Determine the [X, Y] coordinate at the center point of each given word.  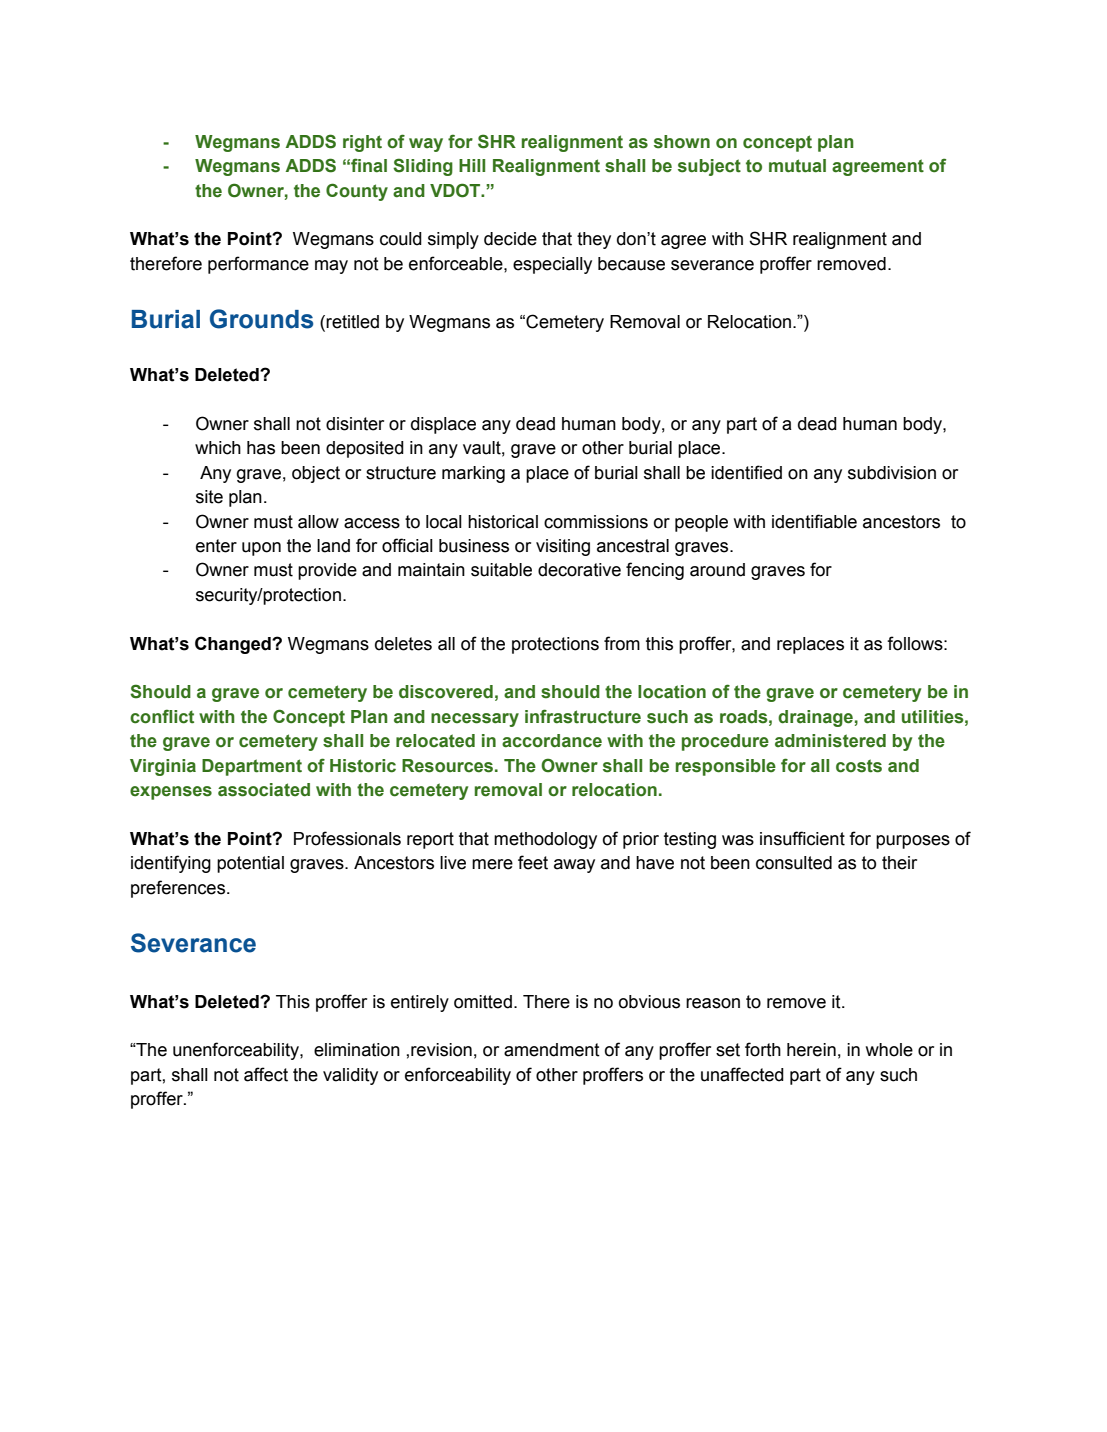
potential [250, 864]
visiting [563, 547]
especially [552, 265]
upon [261, 549]
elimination [357, 1050]
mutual [797, 166]
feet [533, 862]
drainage [815, 718]
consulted [794, 863]
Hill [472, 165]
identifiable [814, 521]
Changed [234, 645]
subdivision [892, 473]
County [357, 192]
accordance [552, 741]
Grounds [261, 319]
